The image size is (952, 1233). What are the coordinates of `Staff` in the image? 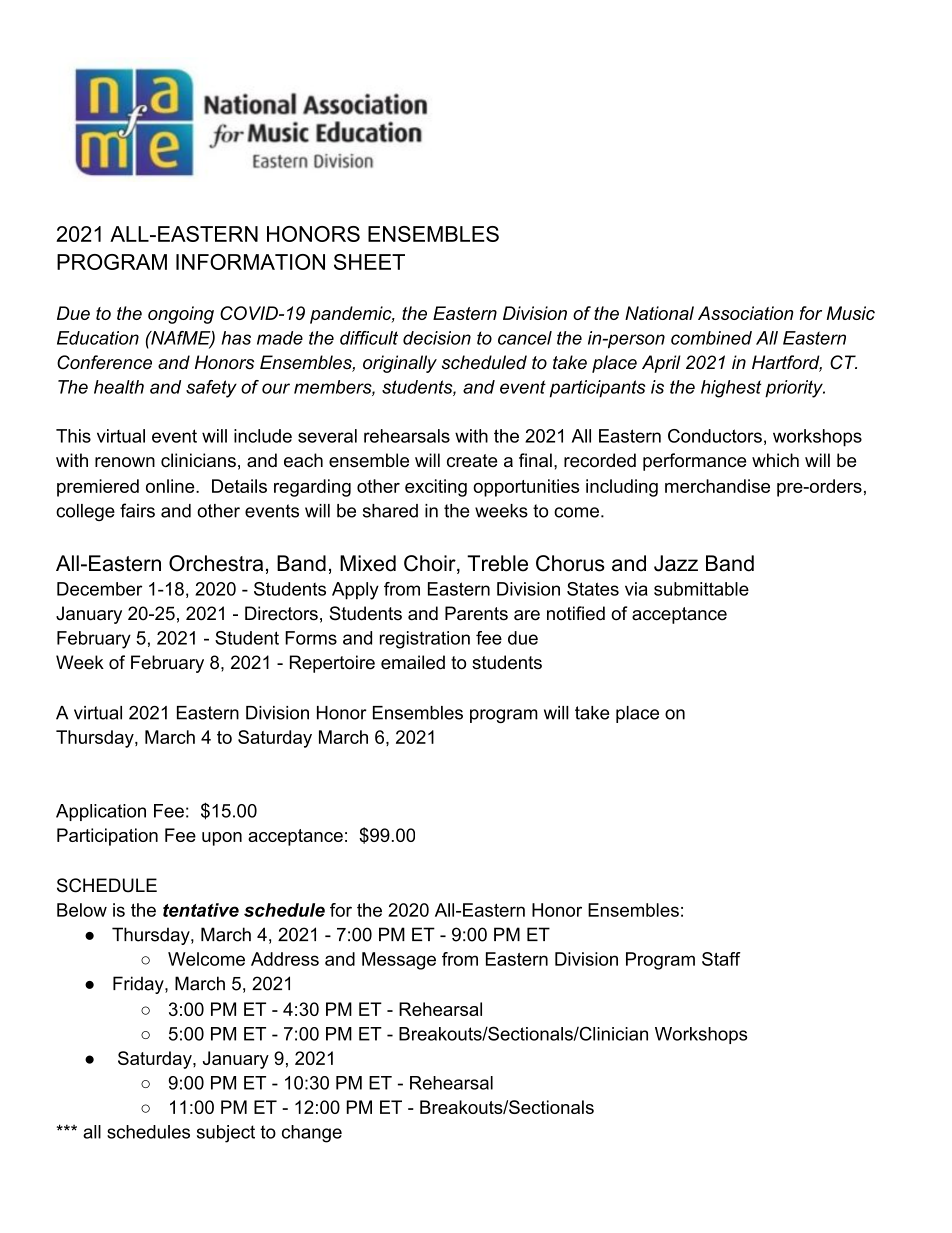 It's located at (721, 959).
